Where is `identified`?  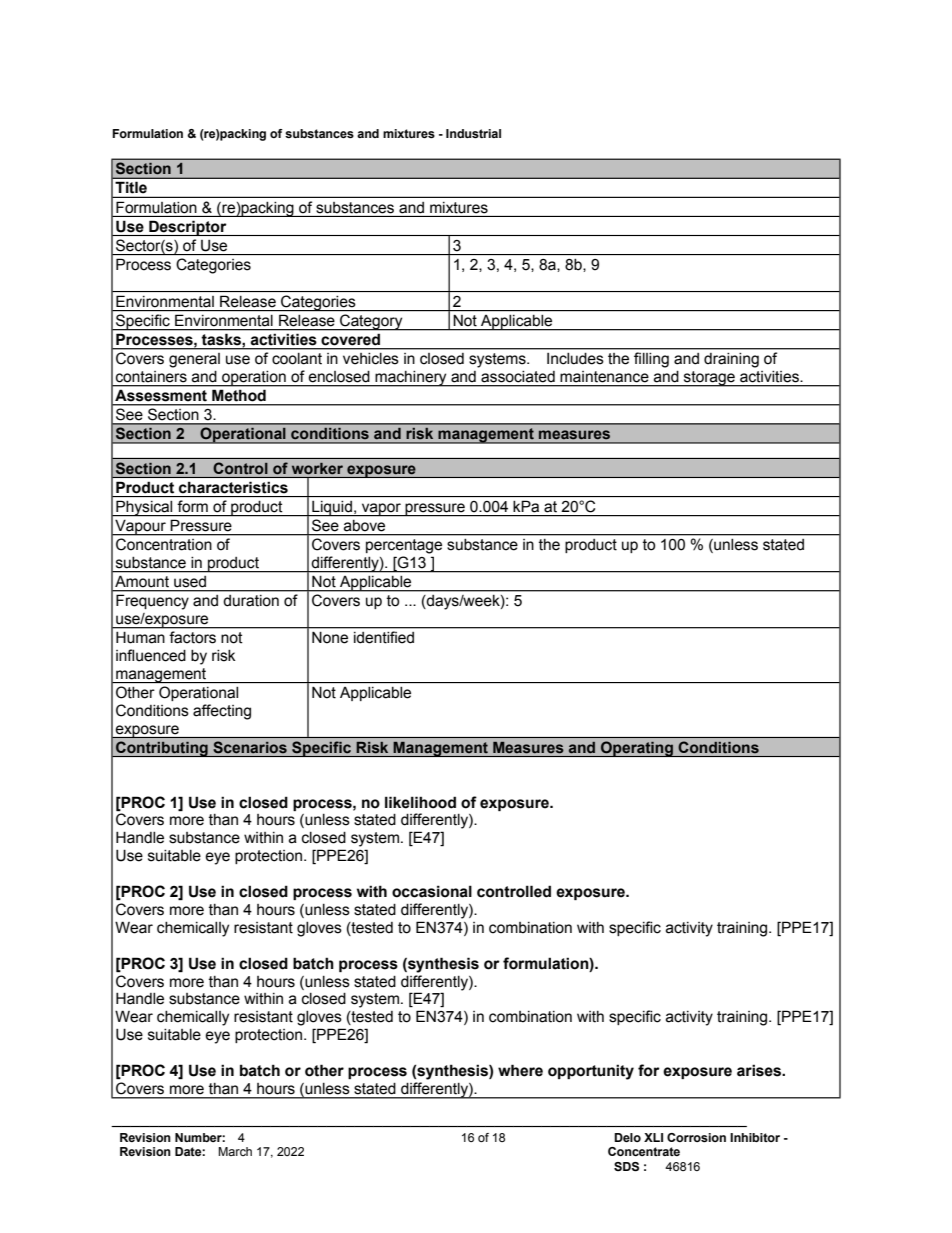 identified is located at coordinates (384, 637).
